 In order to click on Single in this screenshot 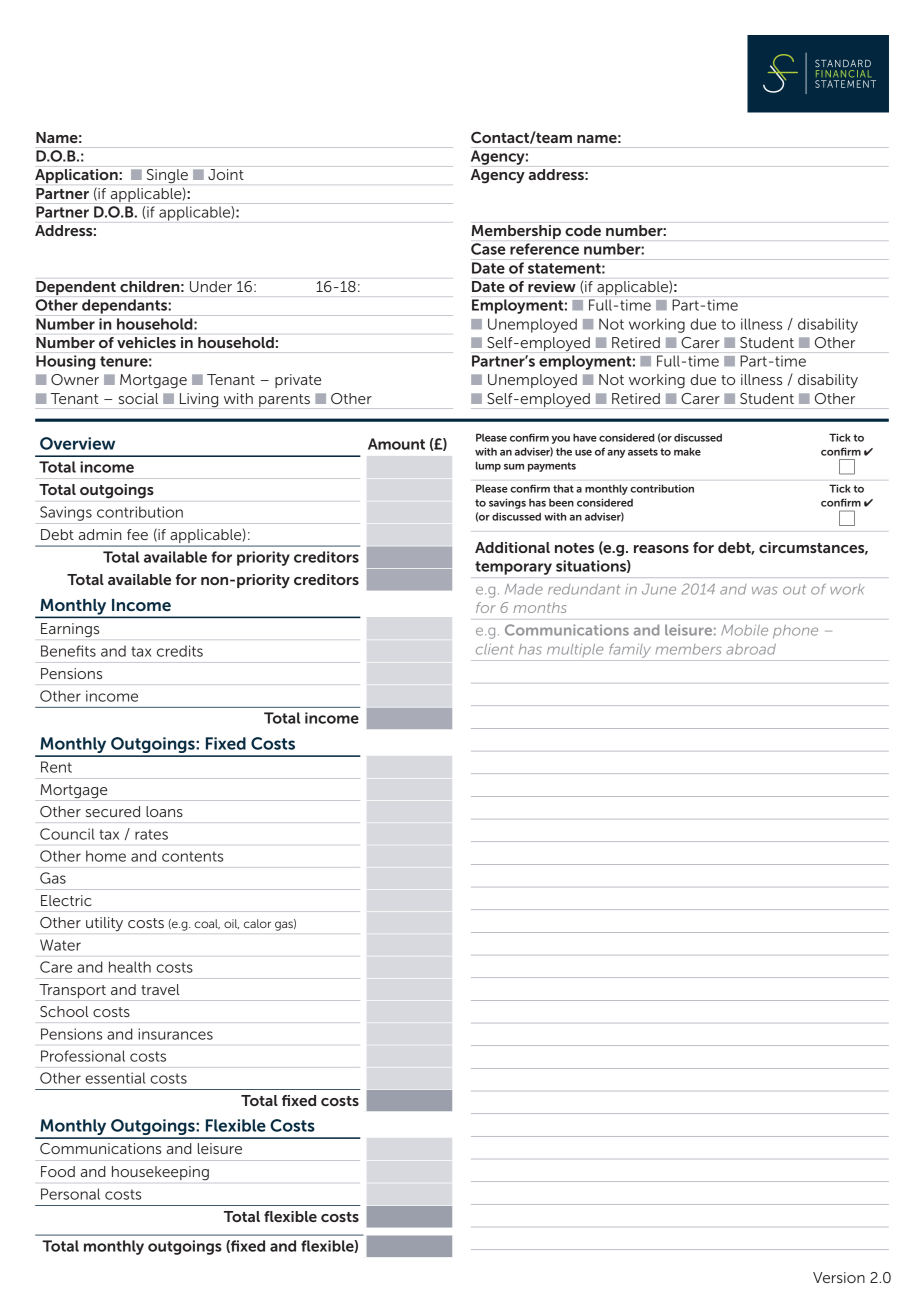, I will do `click(167, 176)`.
